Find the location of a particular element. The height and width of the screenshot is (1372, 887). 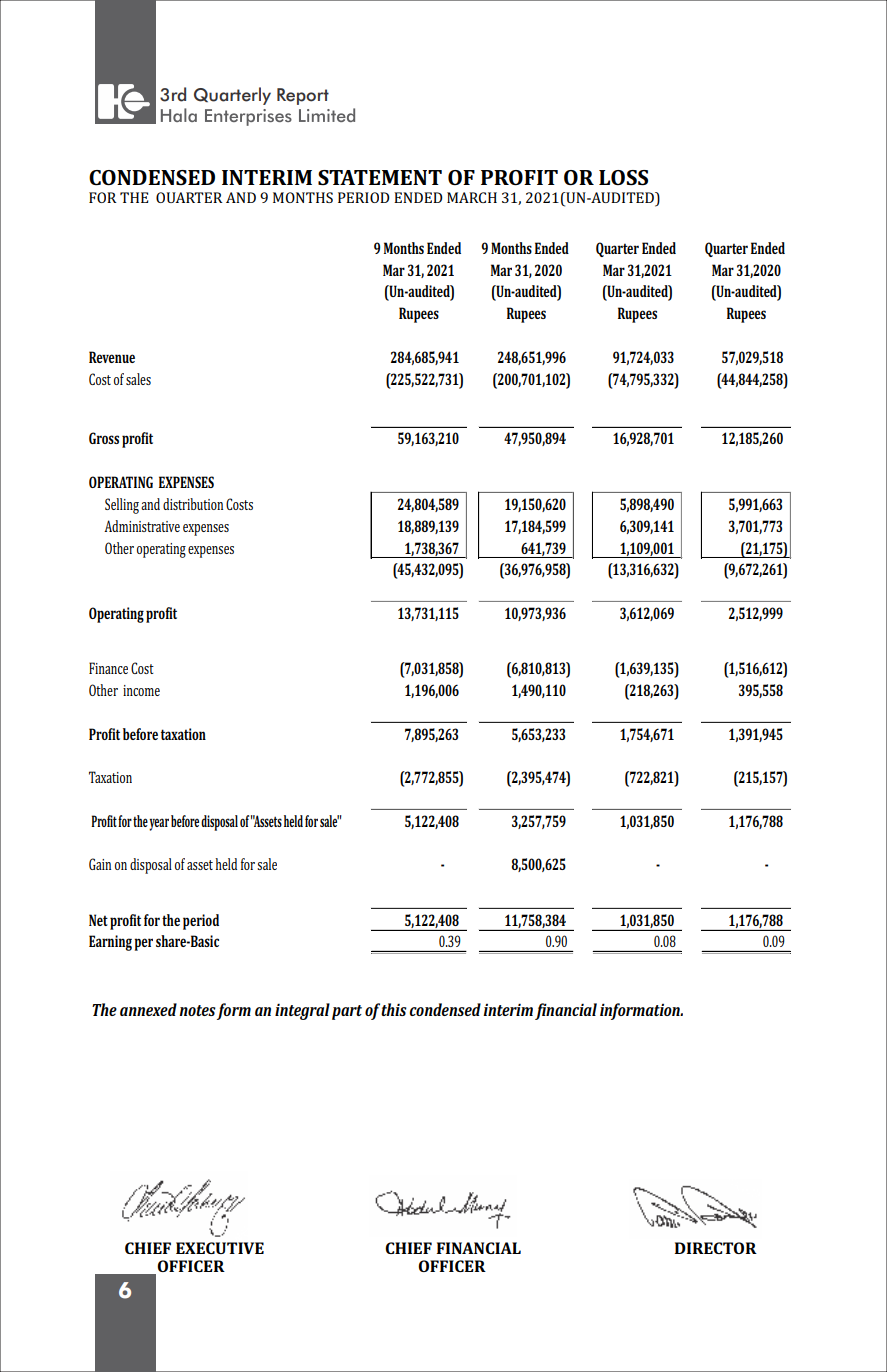

distribution is located at coordinates (193, 504).
